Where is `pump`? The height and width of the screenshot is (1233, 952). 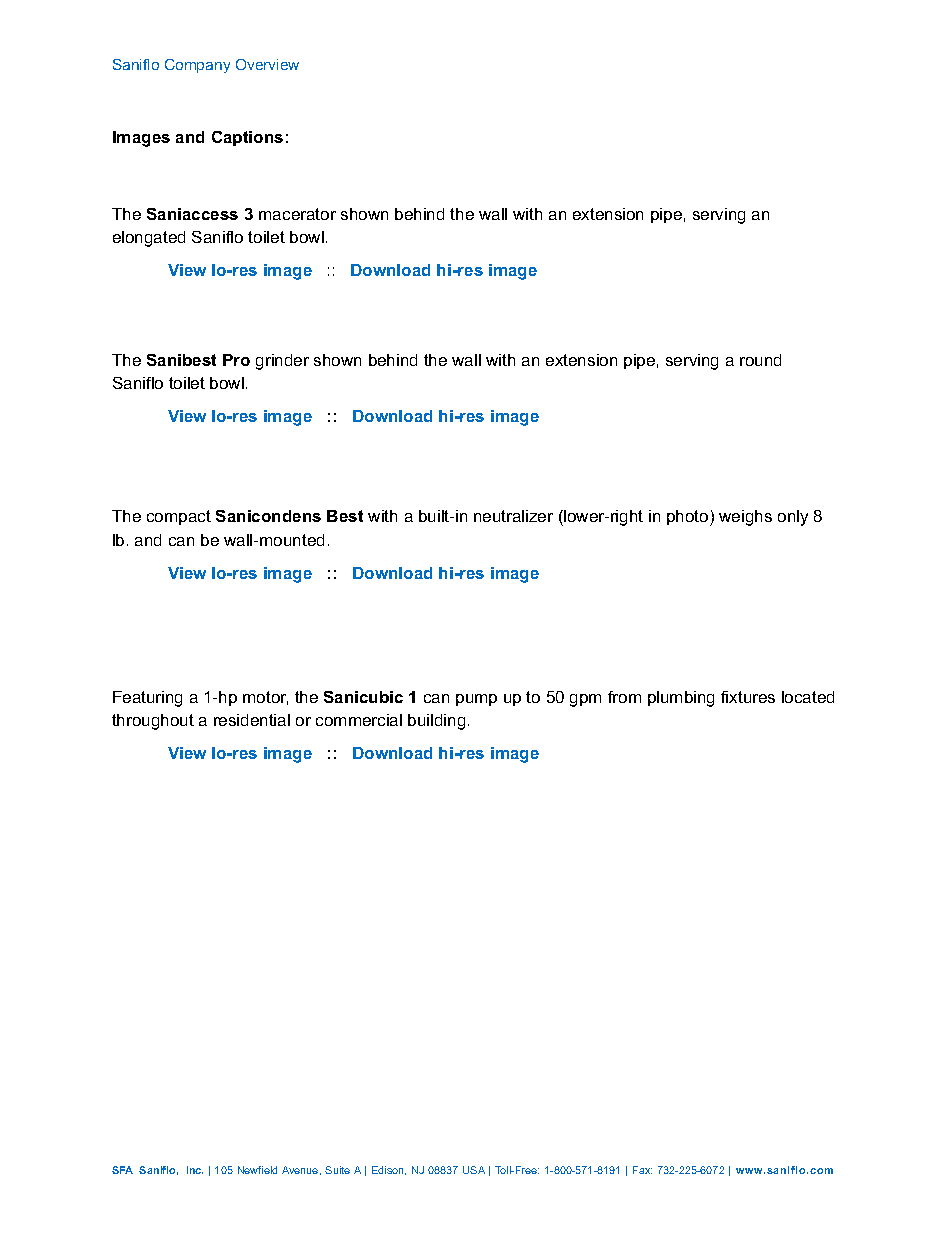
pump is located at coordinates (476, 700).
